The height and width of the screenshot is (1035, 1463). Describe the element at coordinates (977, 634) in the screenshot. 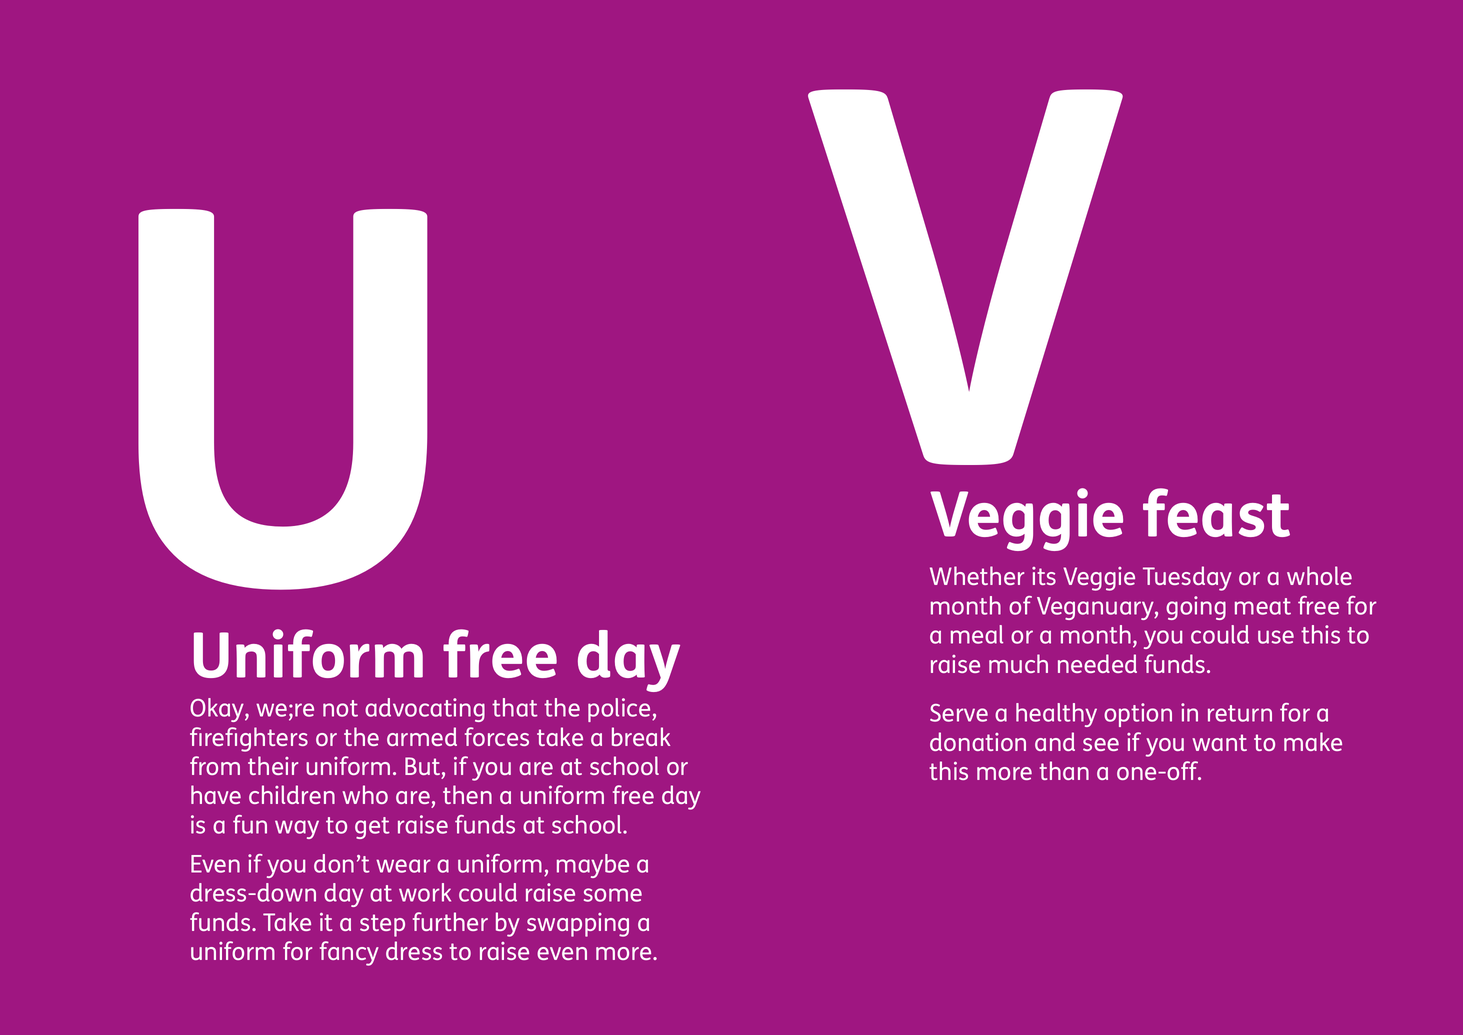

I see `meal` at that location.
